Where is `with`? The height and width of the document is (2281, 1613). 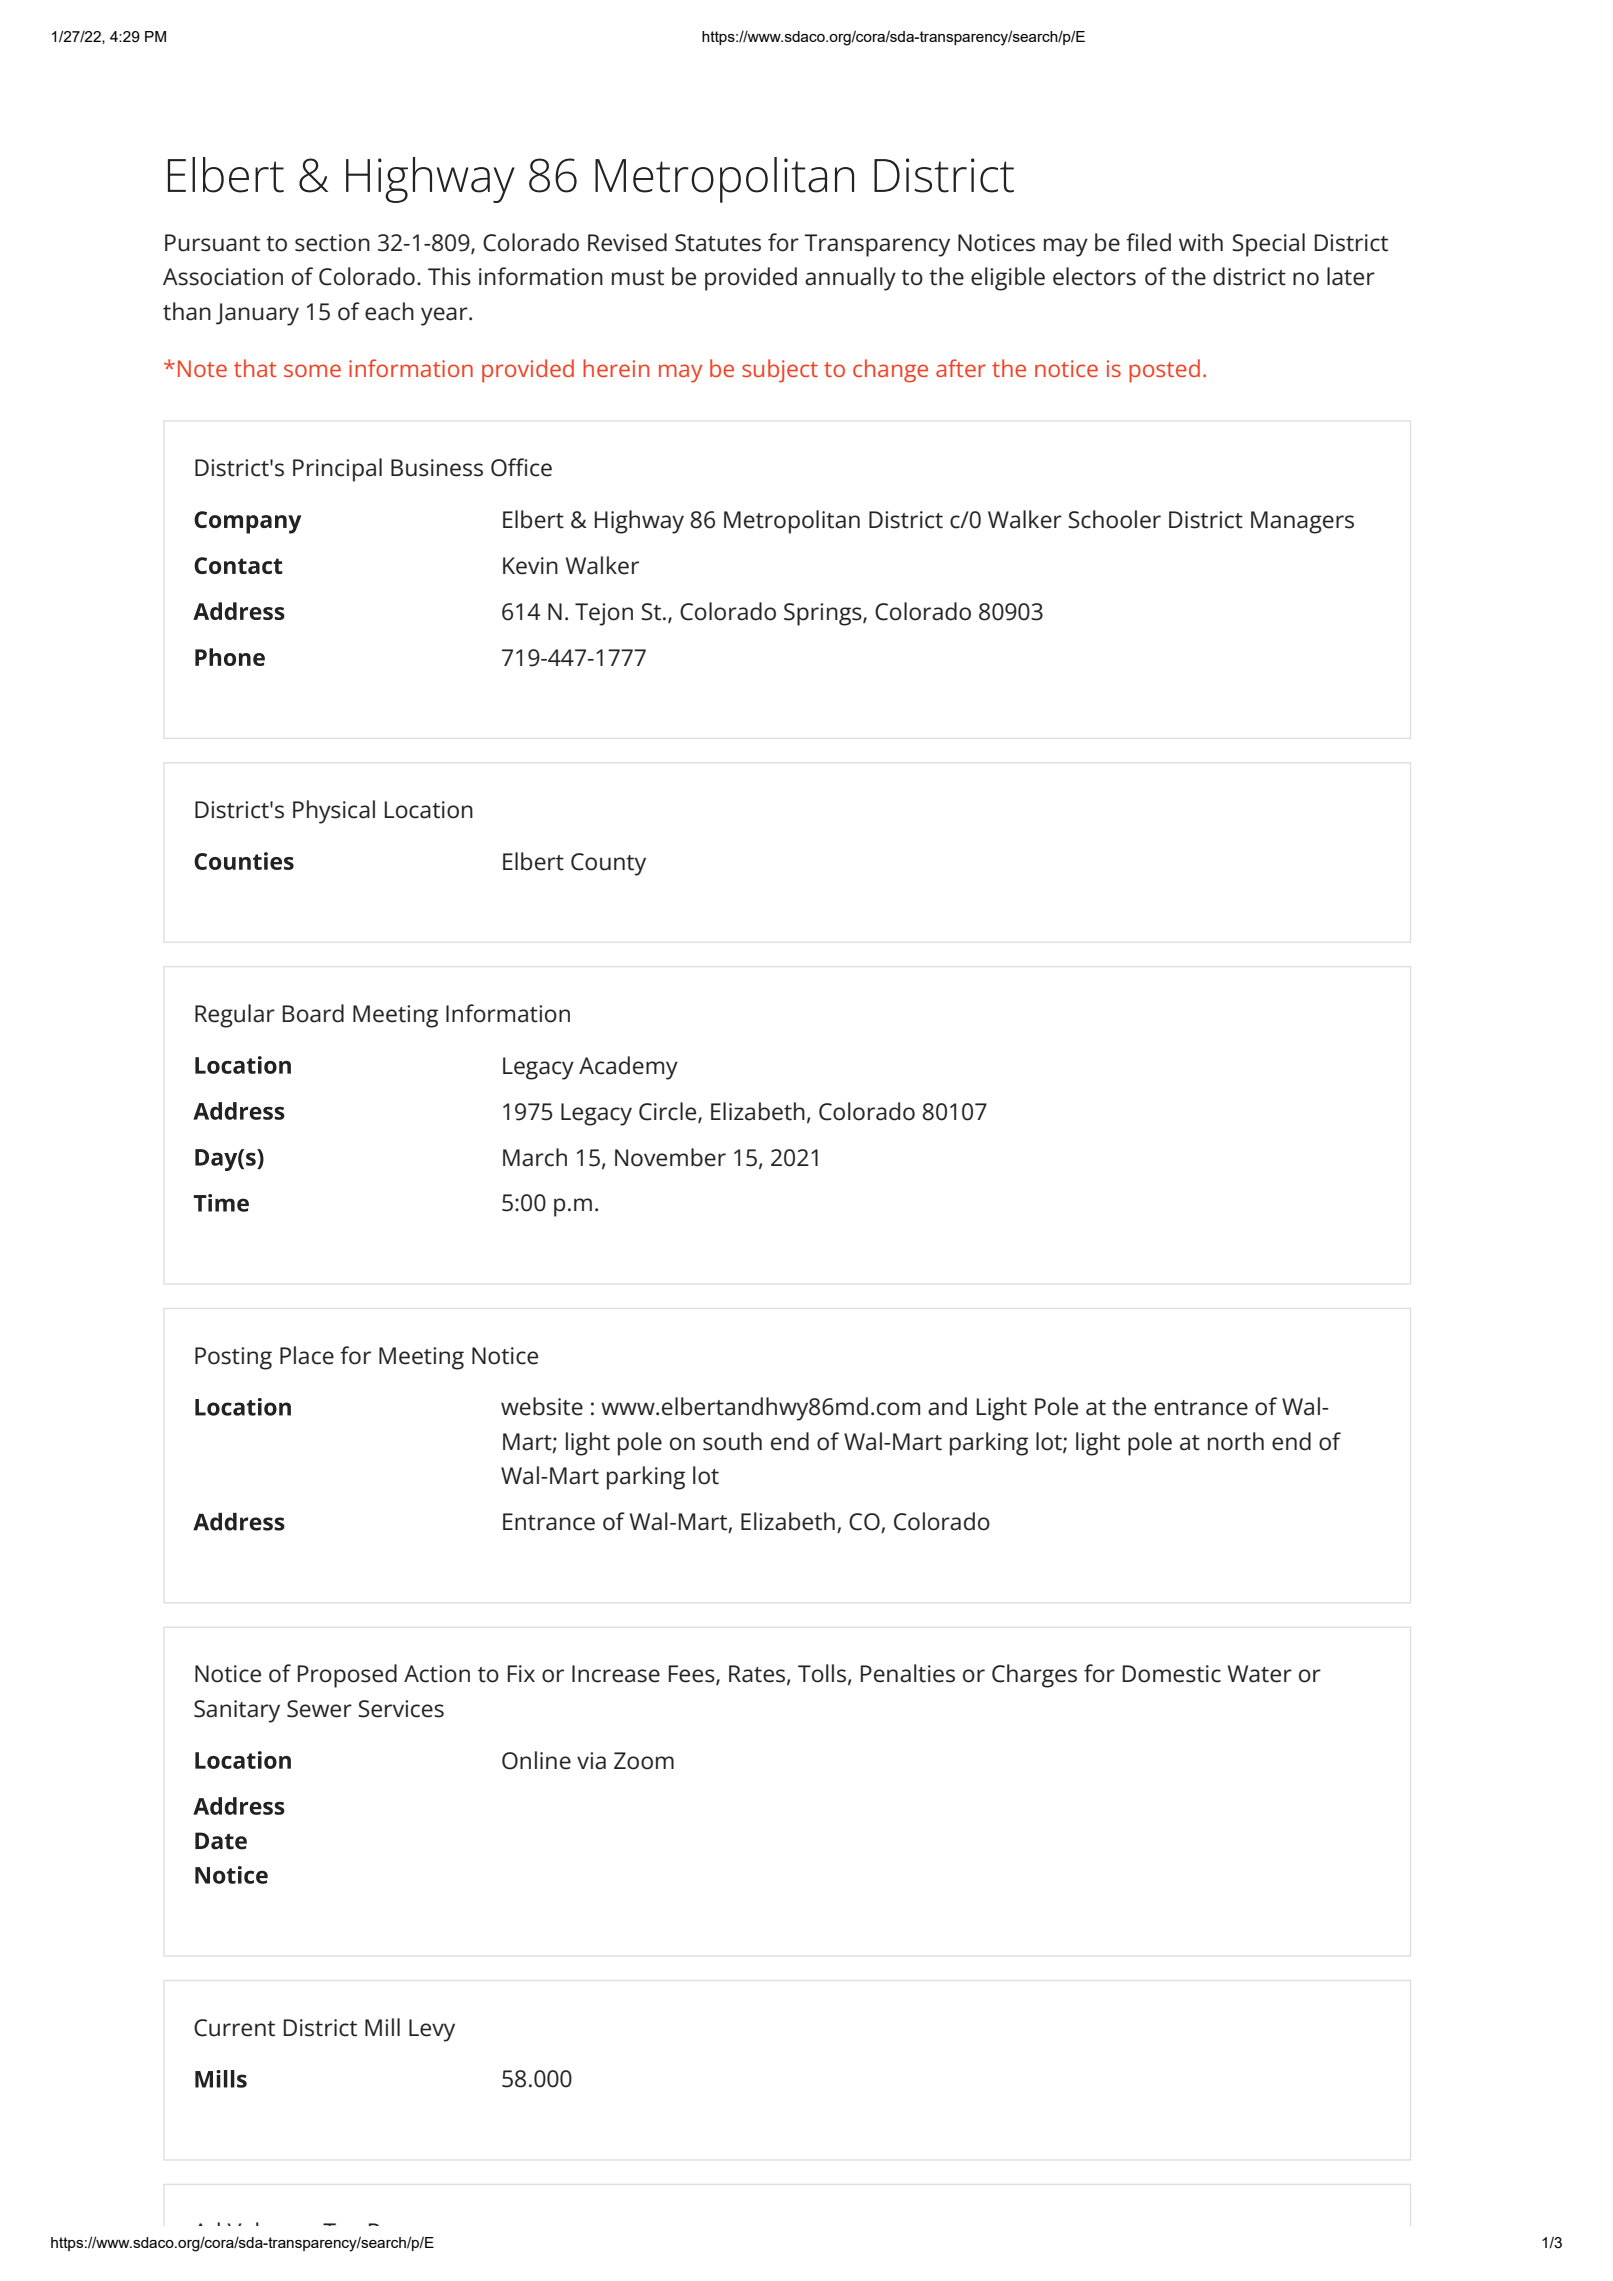
with is located at coordinates (1201, 242).
